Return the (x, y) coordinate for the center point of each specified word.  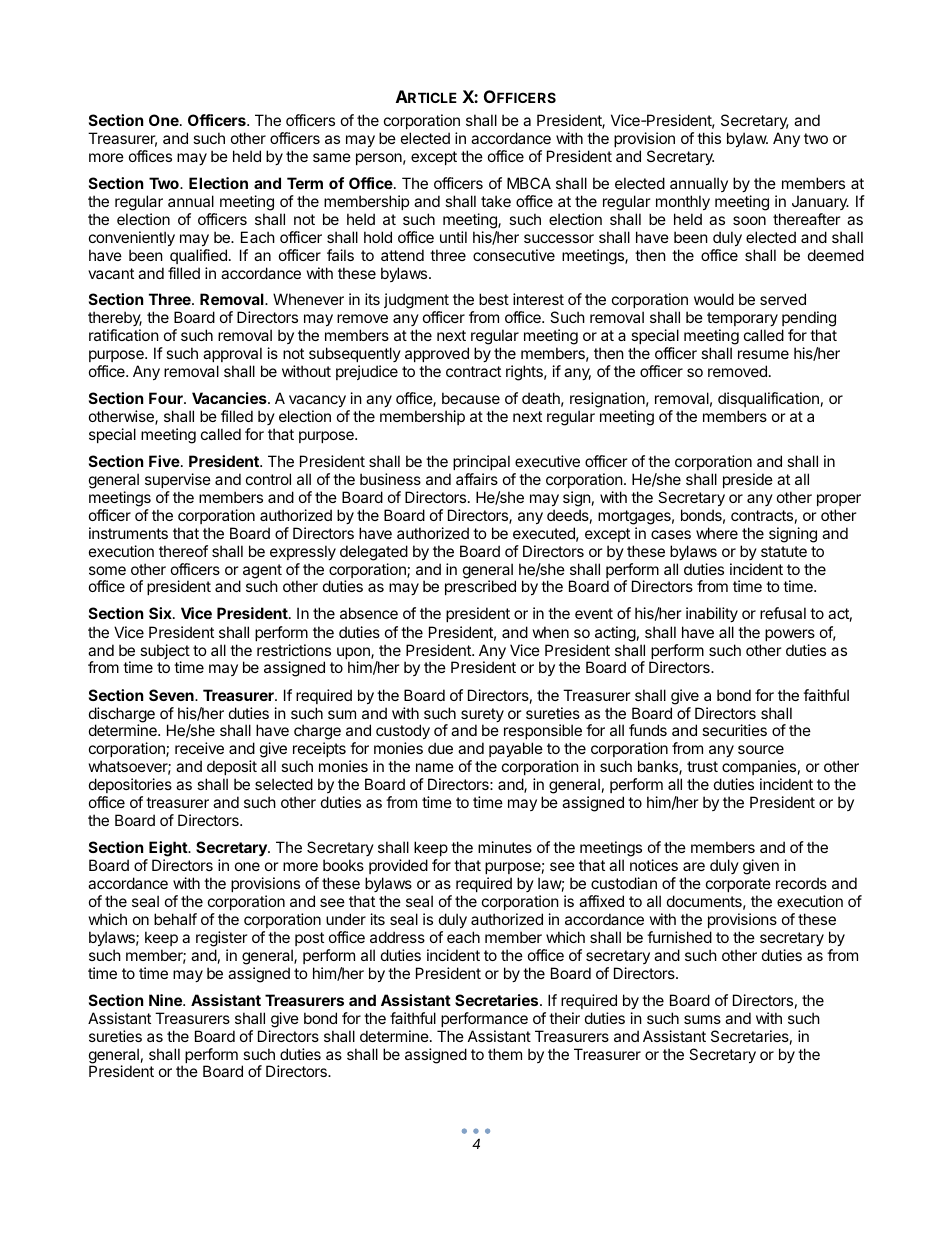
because (471, 398)
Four (167, 398)
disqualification (768, 399)
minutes (505, 847)
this (709, 138)
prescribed (480, 587)
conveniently (132, 238)
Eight (169, 849)
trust (702, 766)
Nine (166, 1000)
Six (161, 613)
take (496, 201)
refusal (783, 613)
